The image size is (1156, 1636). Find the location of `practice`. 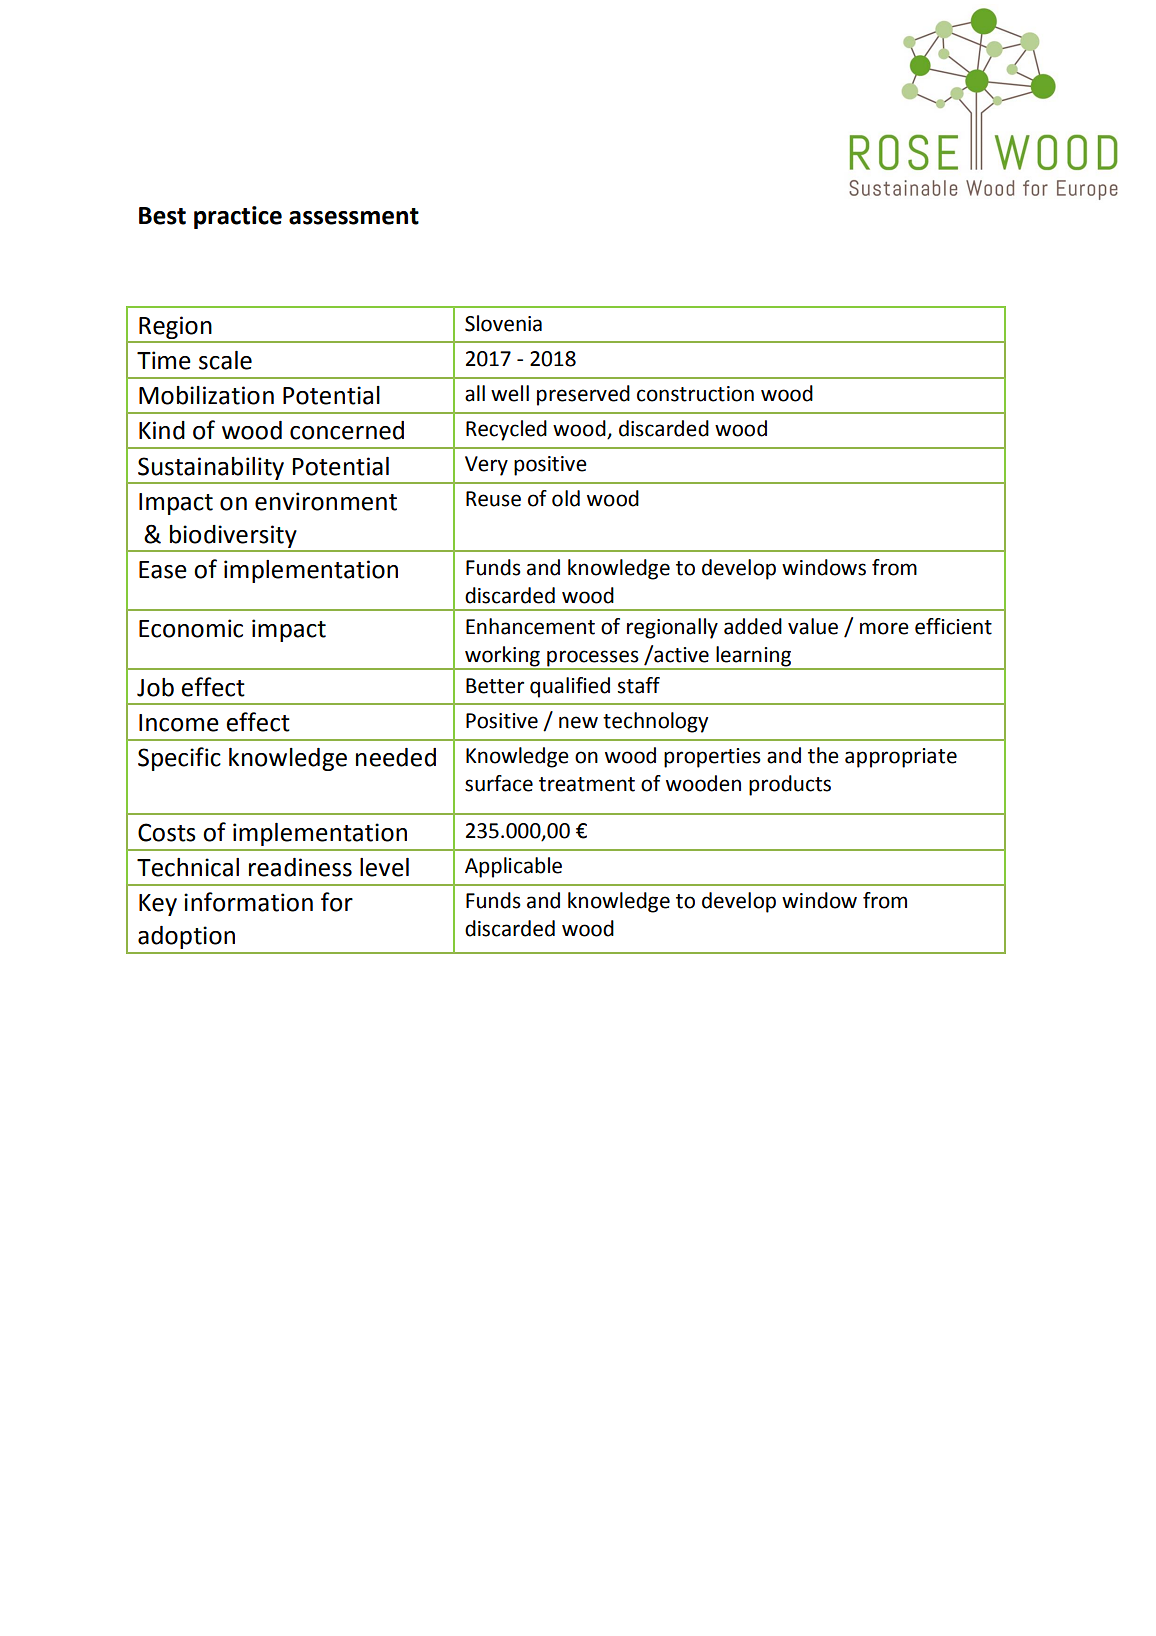

practice is located at coordinates (238, 217).
